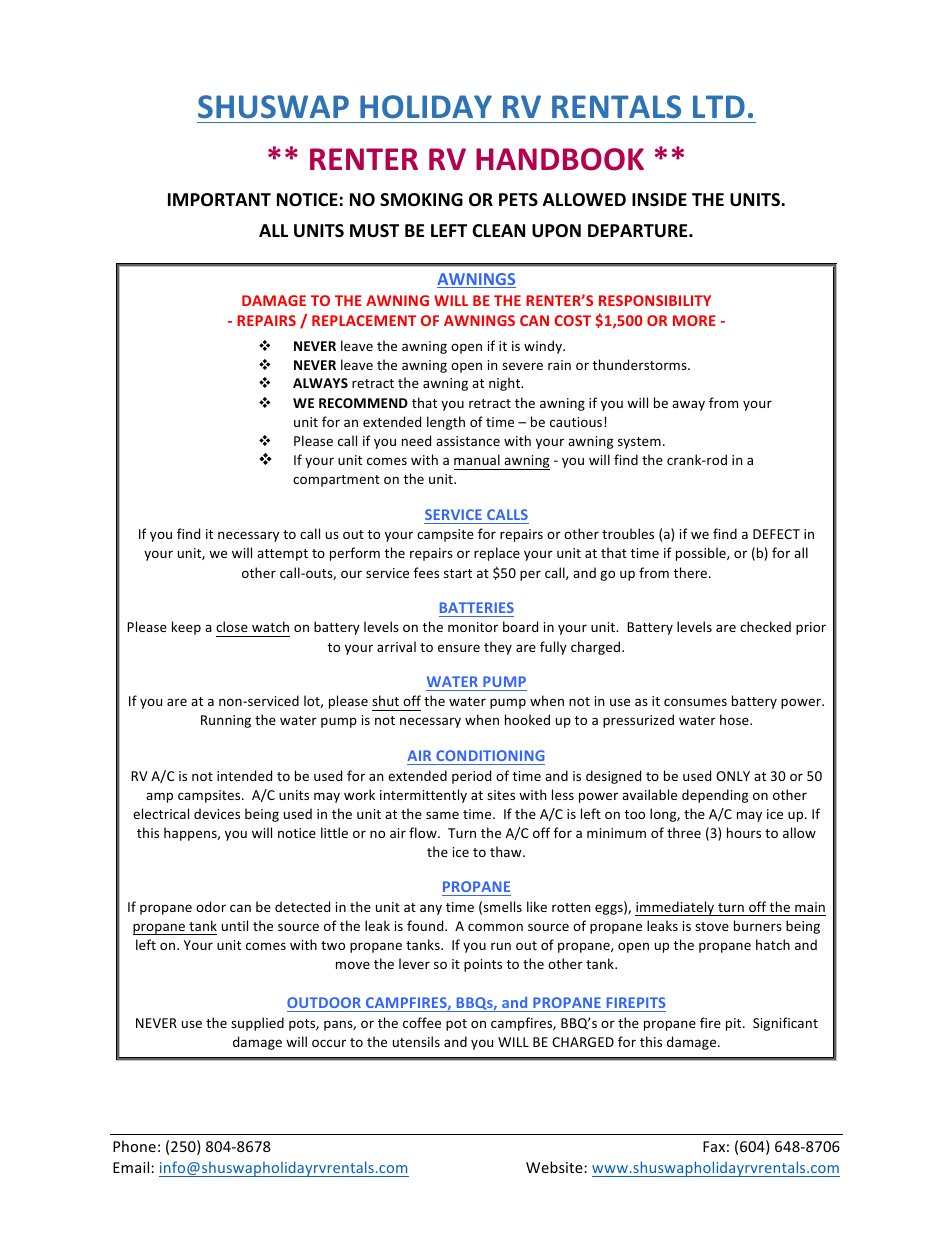 This screenshot has width=952, height=1233. I want to click on compartment, so click(336, 481).
